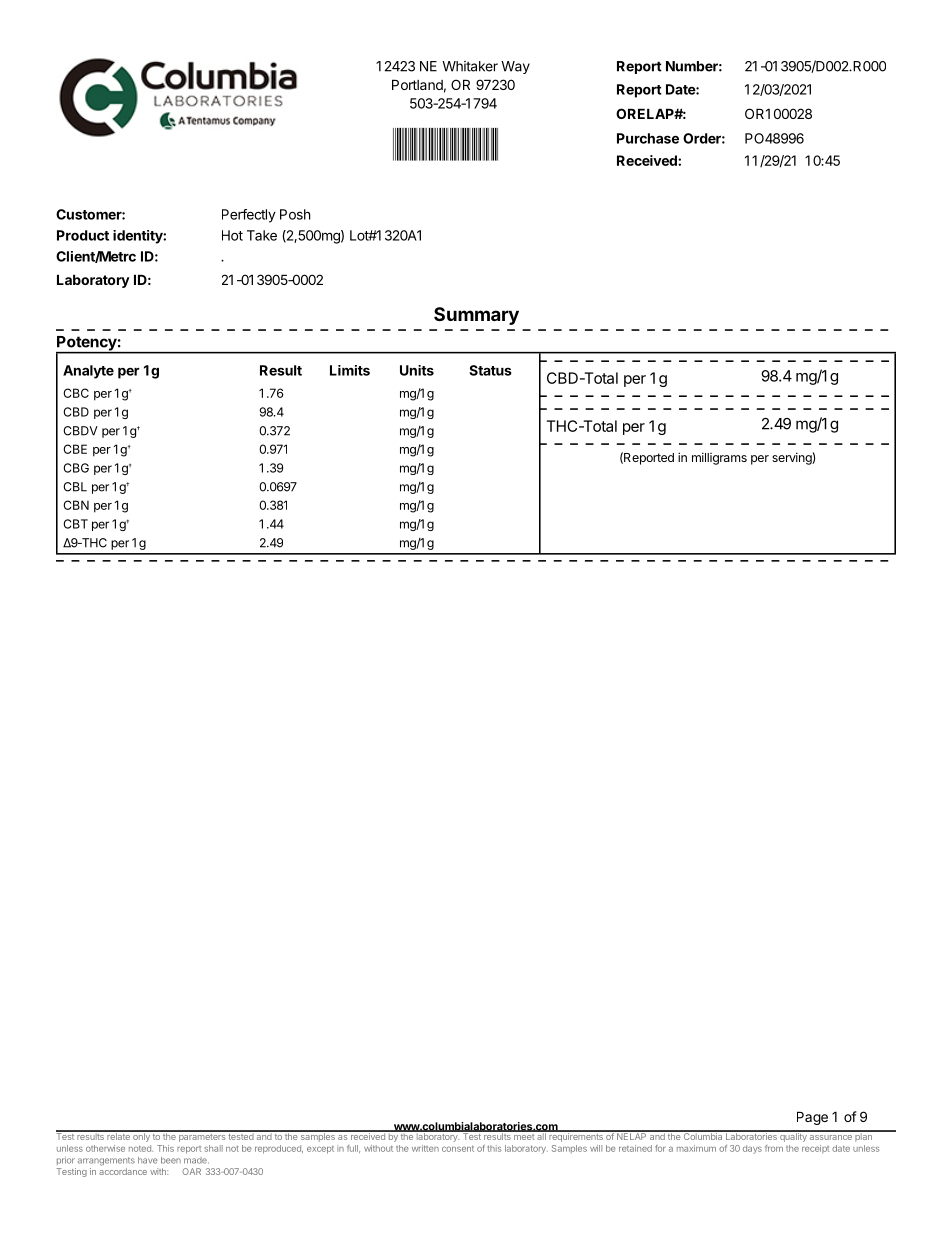 The image size is (952, 1233). I want to click on Page, so click(812, 1118).
